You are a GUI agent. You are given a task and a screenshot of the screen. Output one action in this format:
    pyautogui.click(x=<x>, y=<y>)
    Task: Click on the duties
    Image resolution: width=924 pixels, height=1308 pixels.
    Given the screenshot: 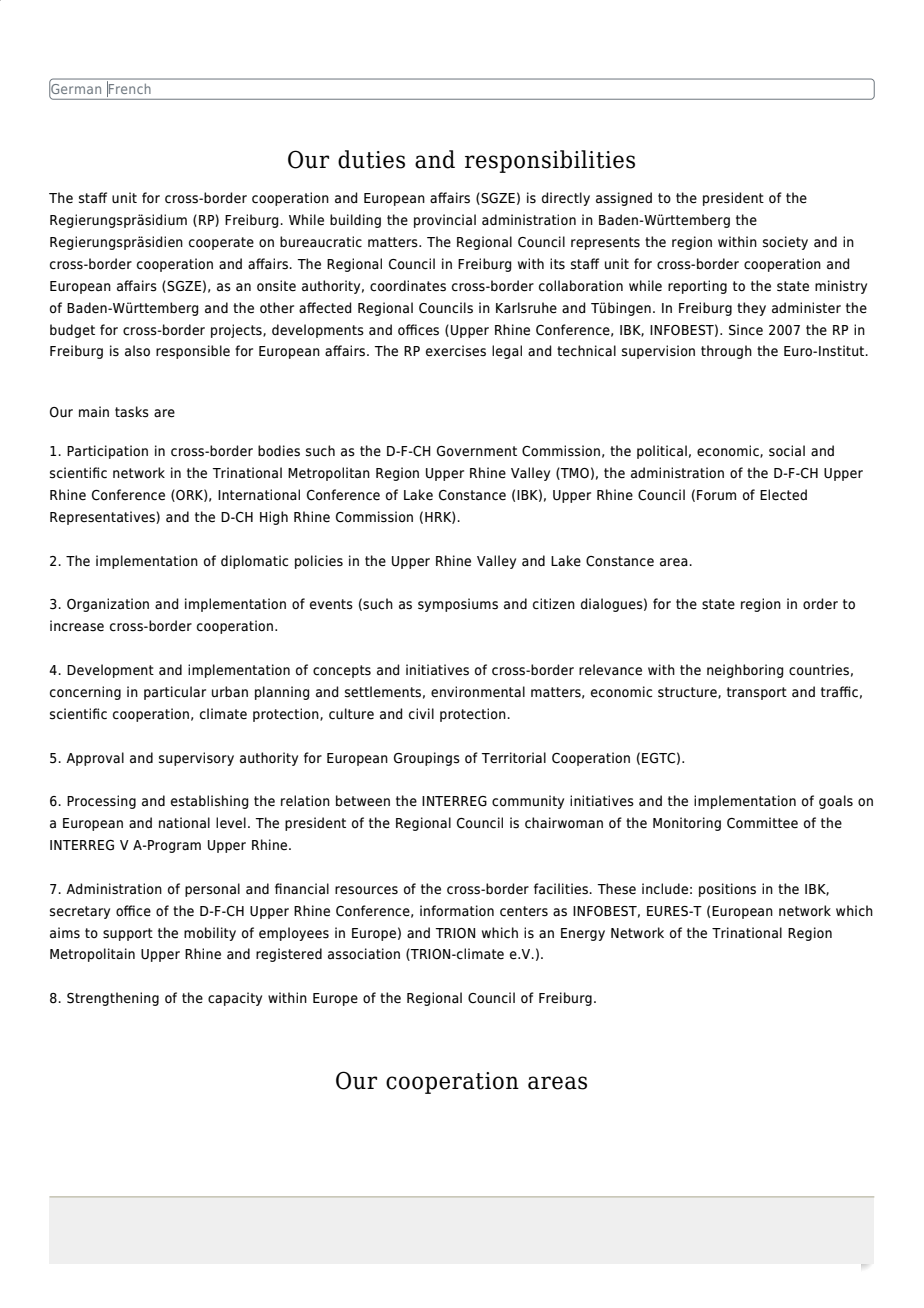 What is the action you would take?
    pyautogui.click(x=371, y=159)
